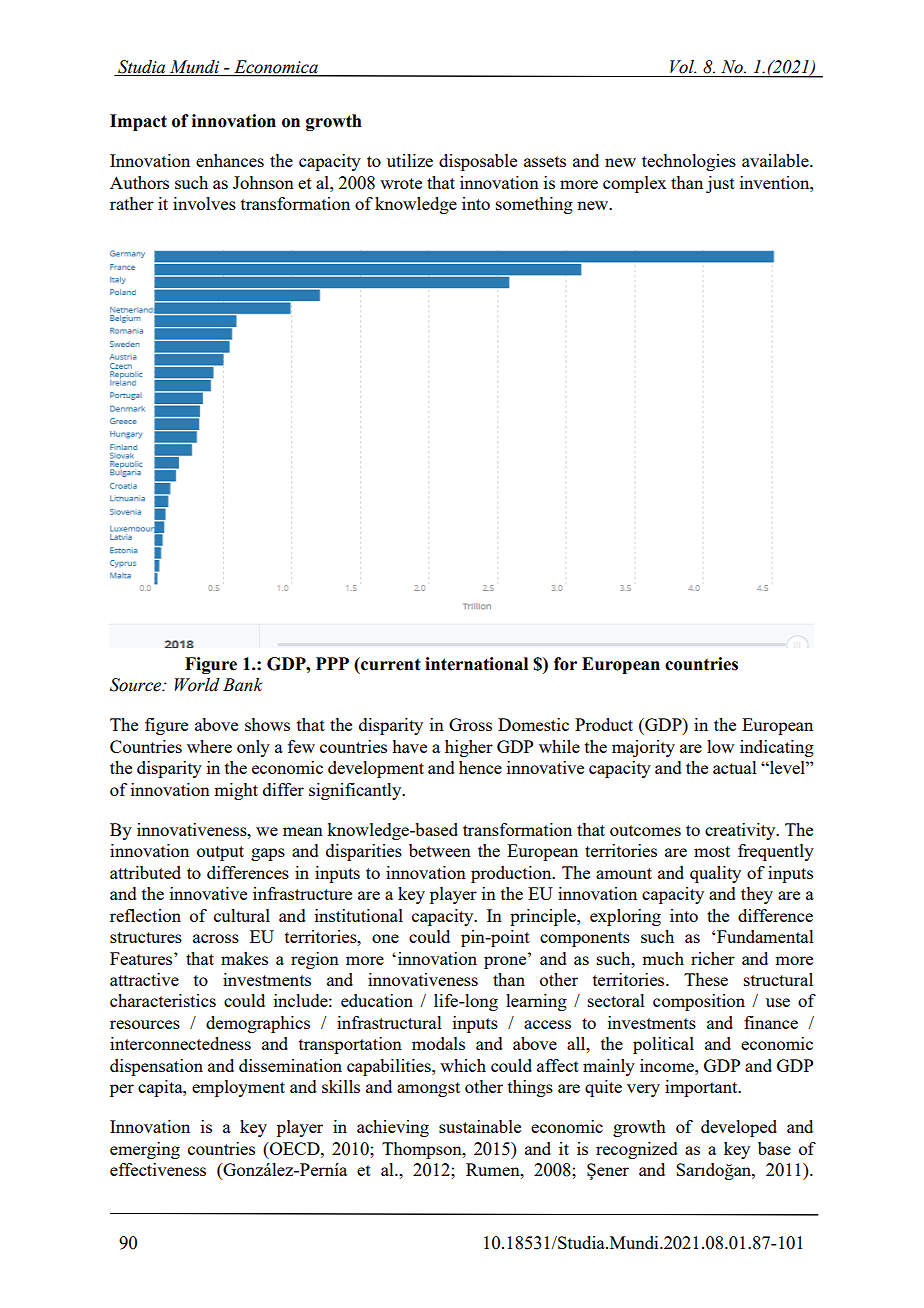 The height and width of the document is (1308, 924). I want to click on creativity, so click(741, 831).
